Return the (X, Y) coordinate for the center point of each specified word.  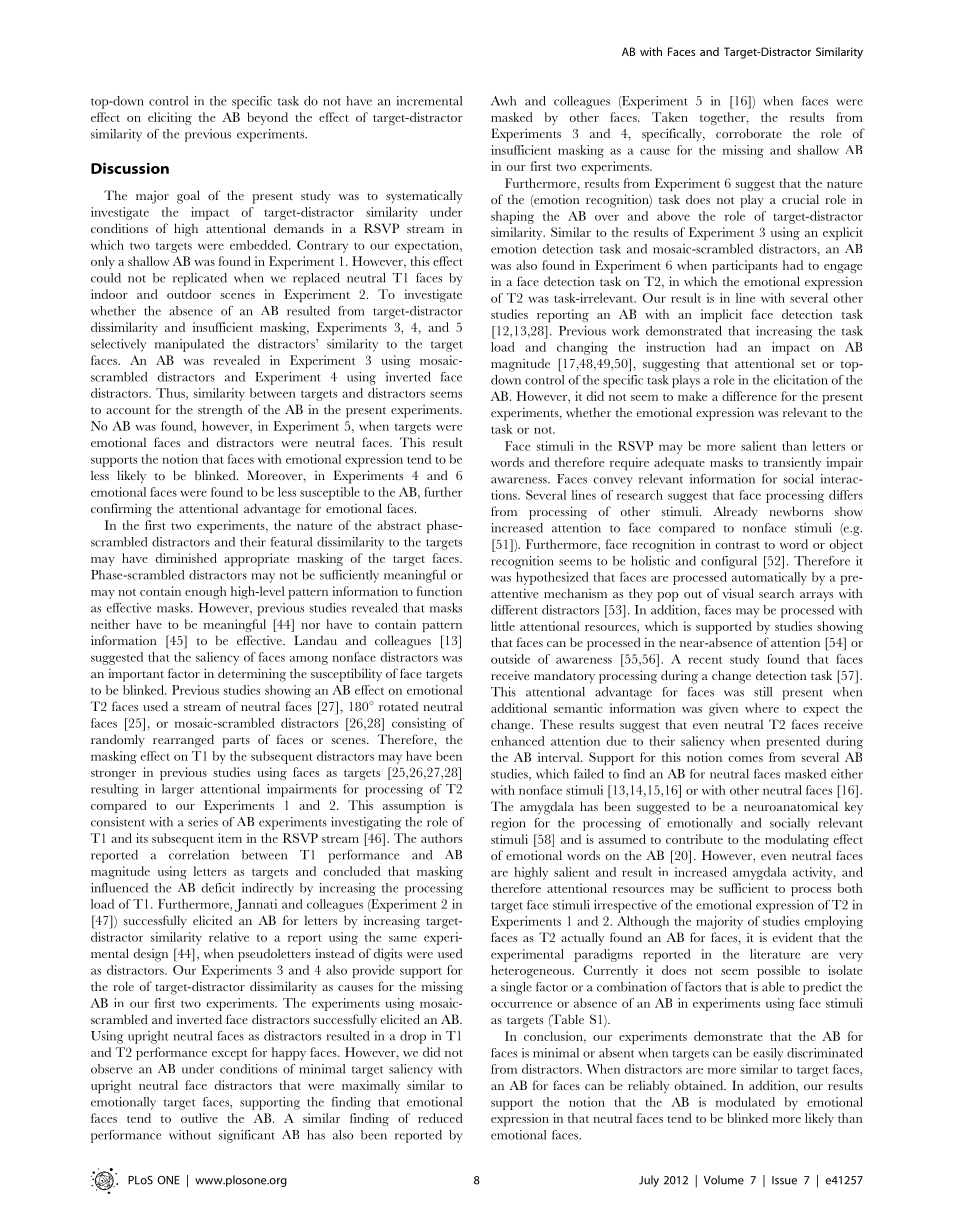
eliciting (170, 118)
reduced (440, 1118)
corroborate (749, 133)
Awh (503, 101)
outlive (199, 1118)
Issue (784, 1180)
